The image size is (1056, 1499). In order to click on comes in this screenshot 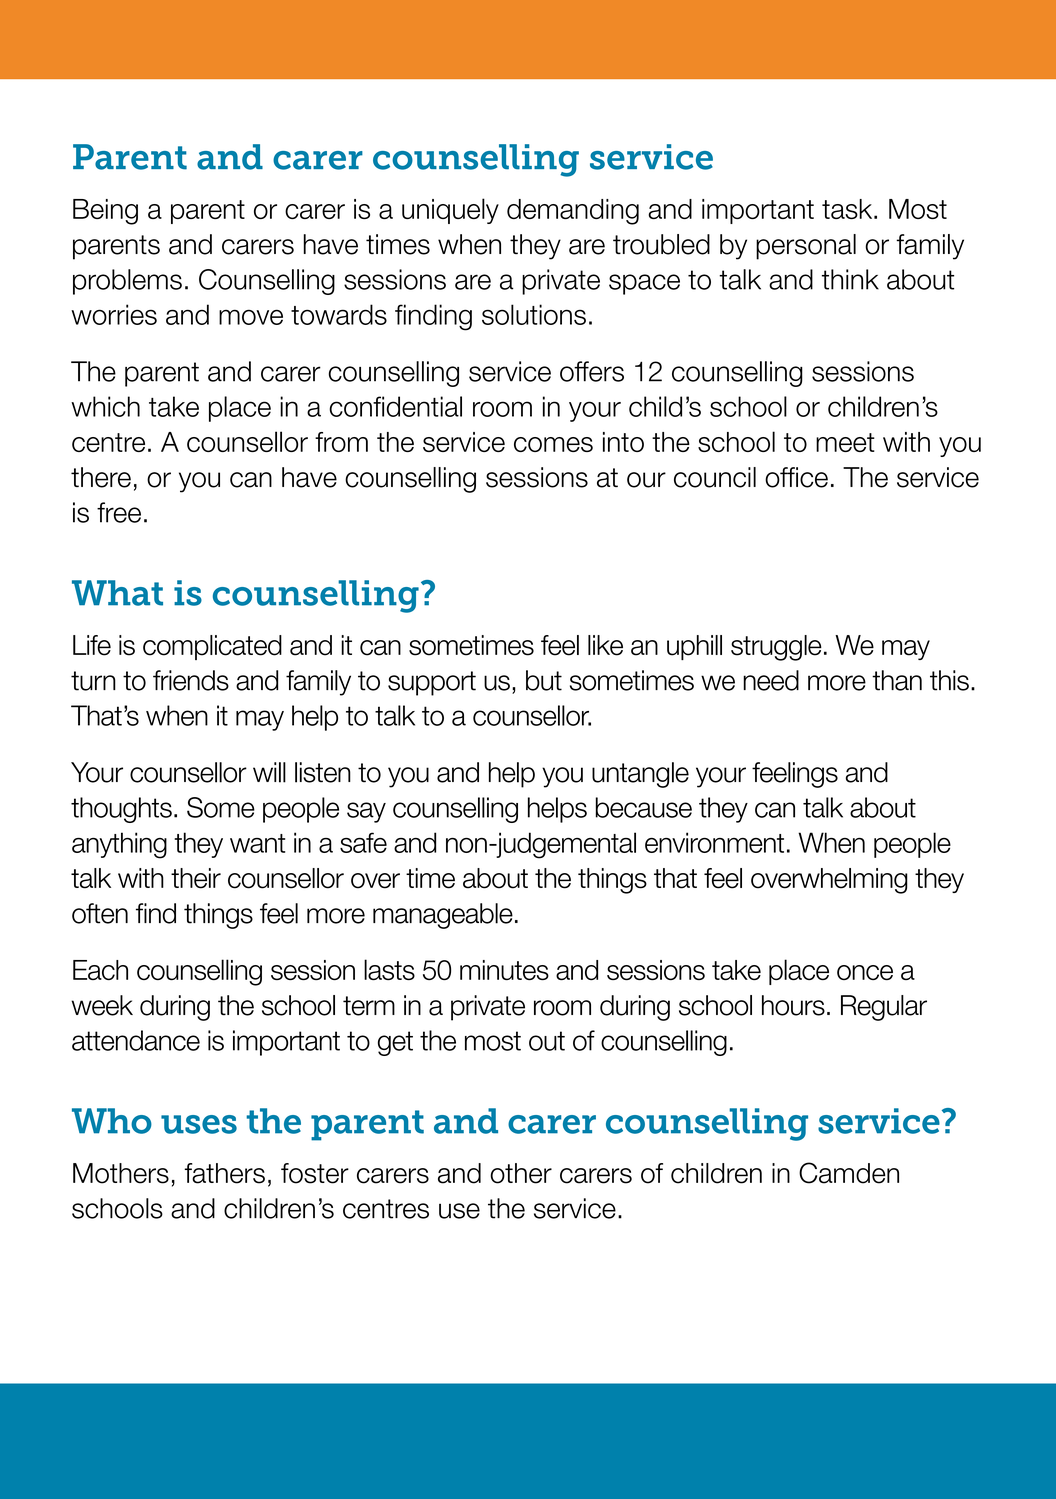, I will do `click(553, 444)`.
